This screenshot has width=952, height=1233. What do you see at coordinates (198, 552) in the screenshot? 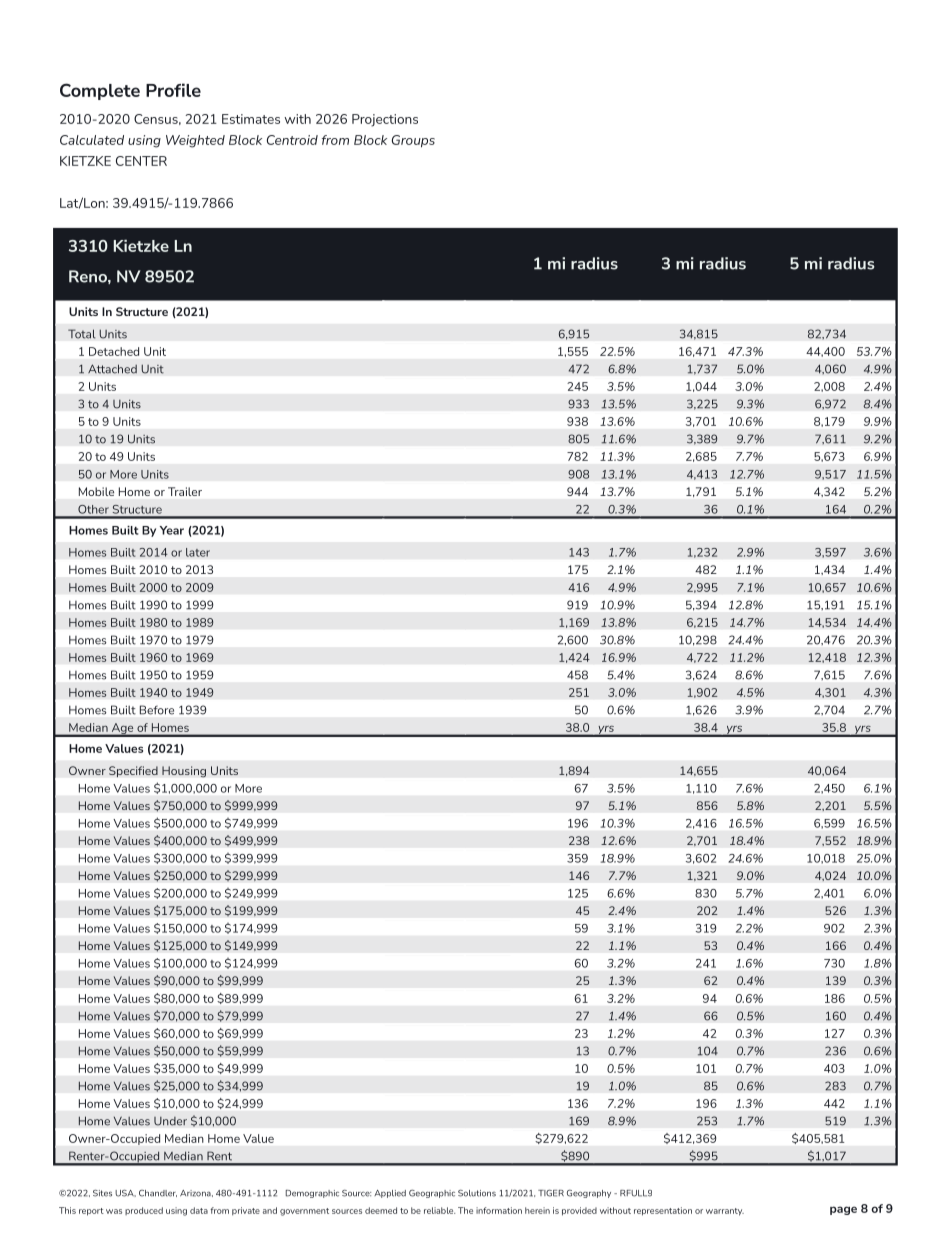
I see `later` at bounding box center [198, 552].
